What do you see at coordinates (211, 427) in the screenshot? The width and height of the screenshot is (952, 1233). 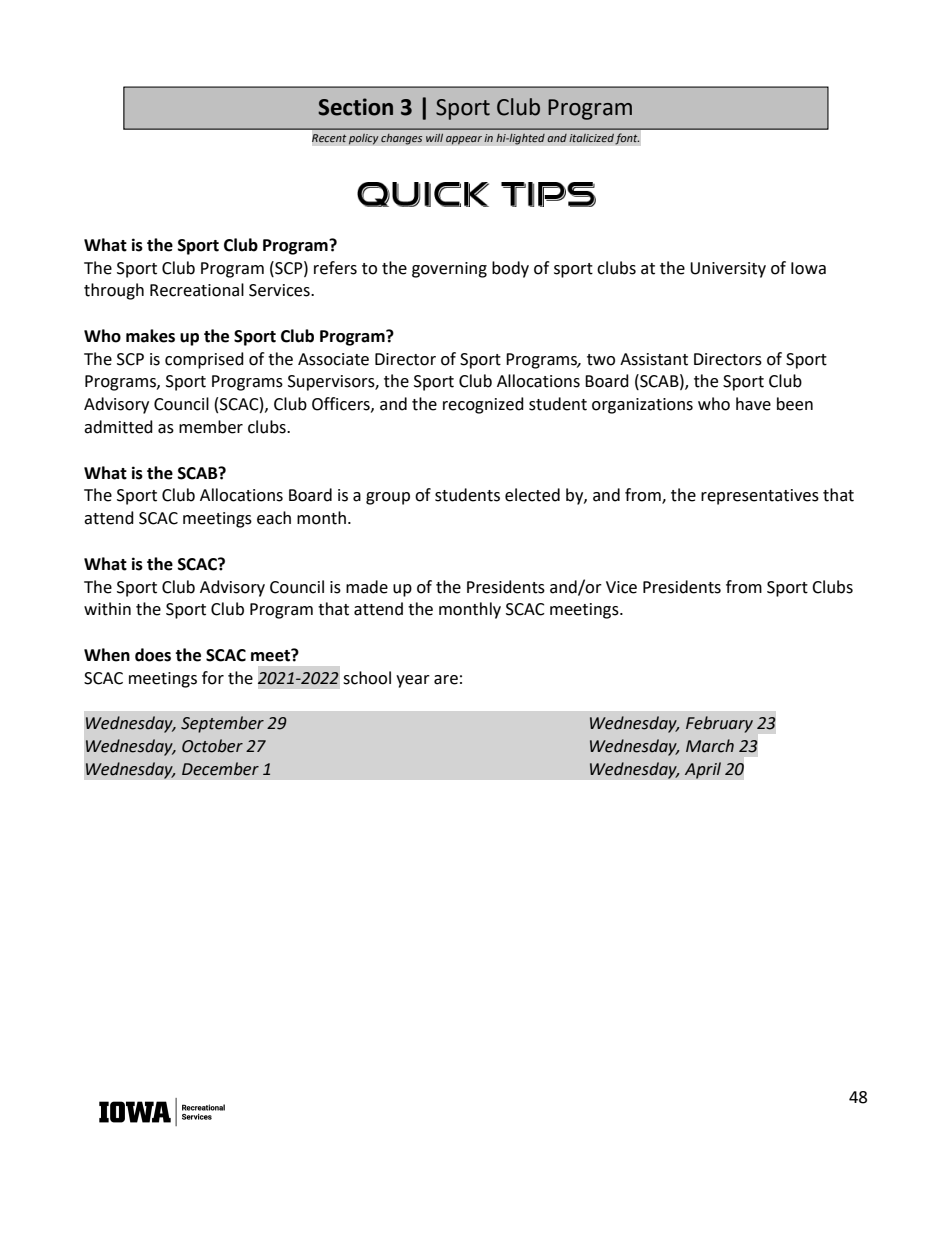 I see `member` at bounding box center [211, 427].
